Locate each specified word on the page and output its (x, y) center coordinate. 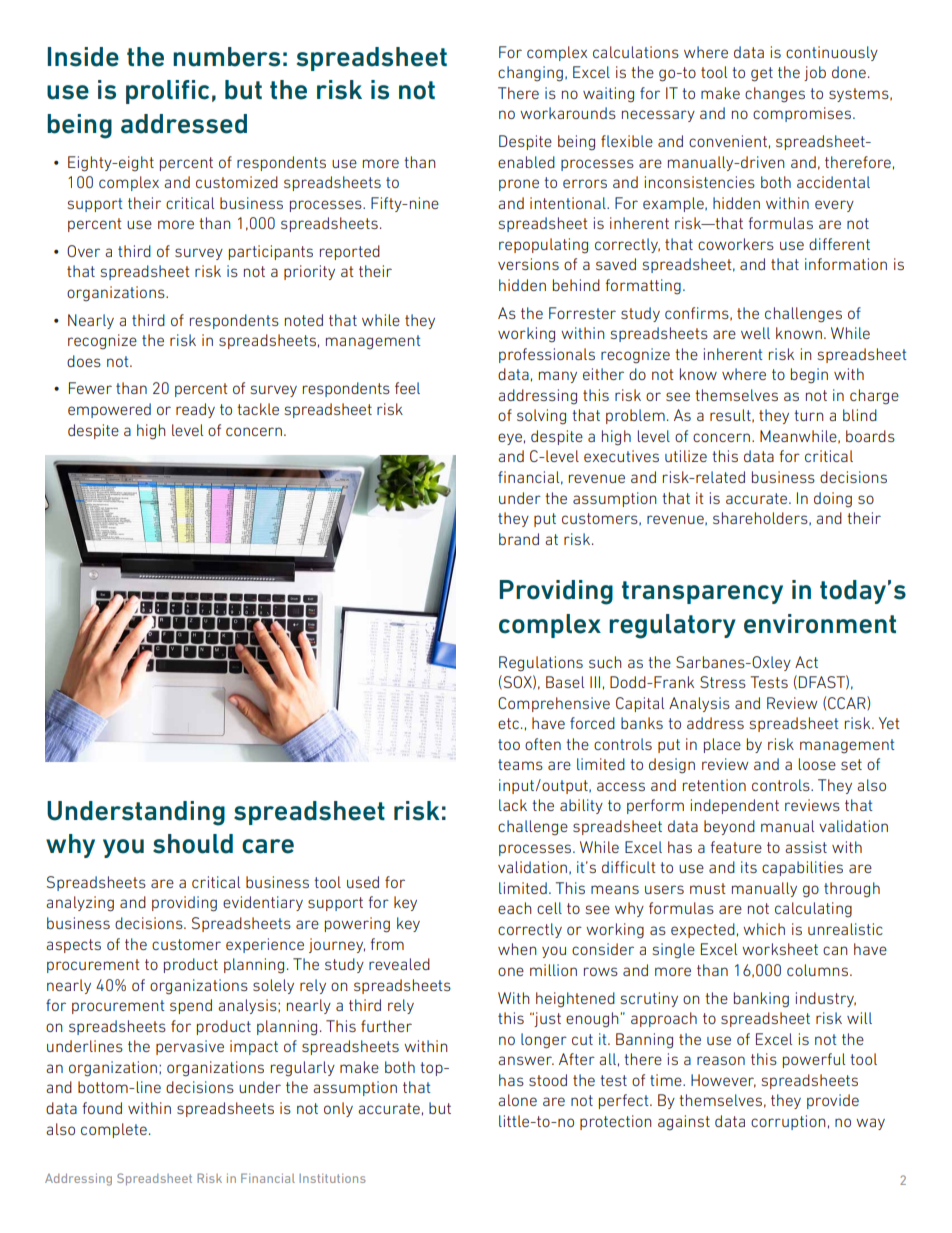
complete (114, 1130)
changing (530, 74)
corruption (788, 1122)
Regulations (541, 664)
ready (195, 410)
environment (820, 624)
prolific (167, 92)
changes (775, 94)
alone (517, 1100)
